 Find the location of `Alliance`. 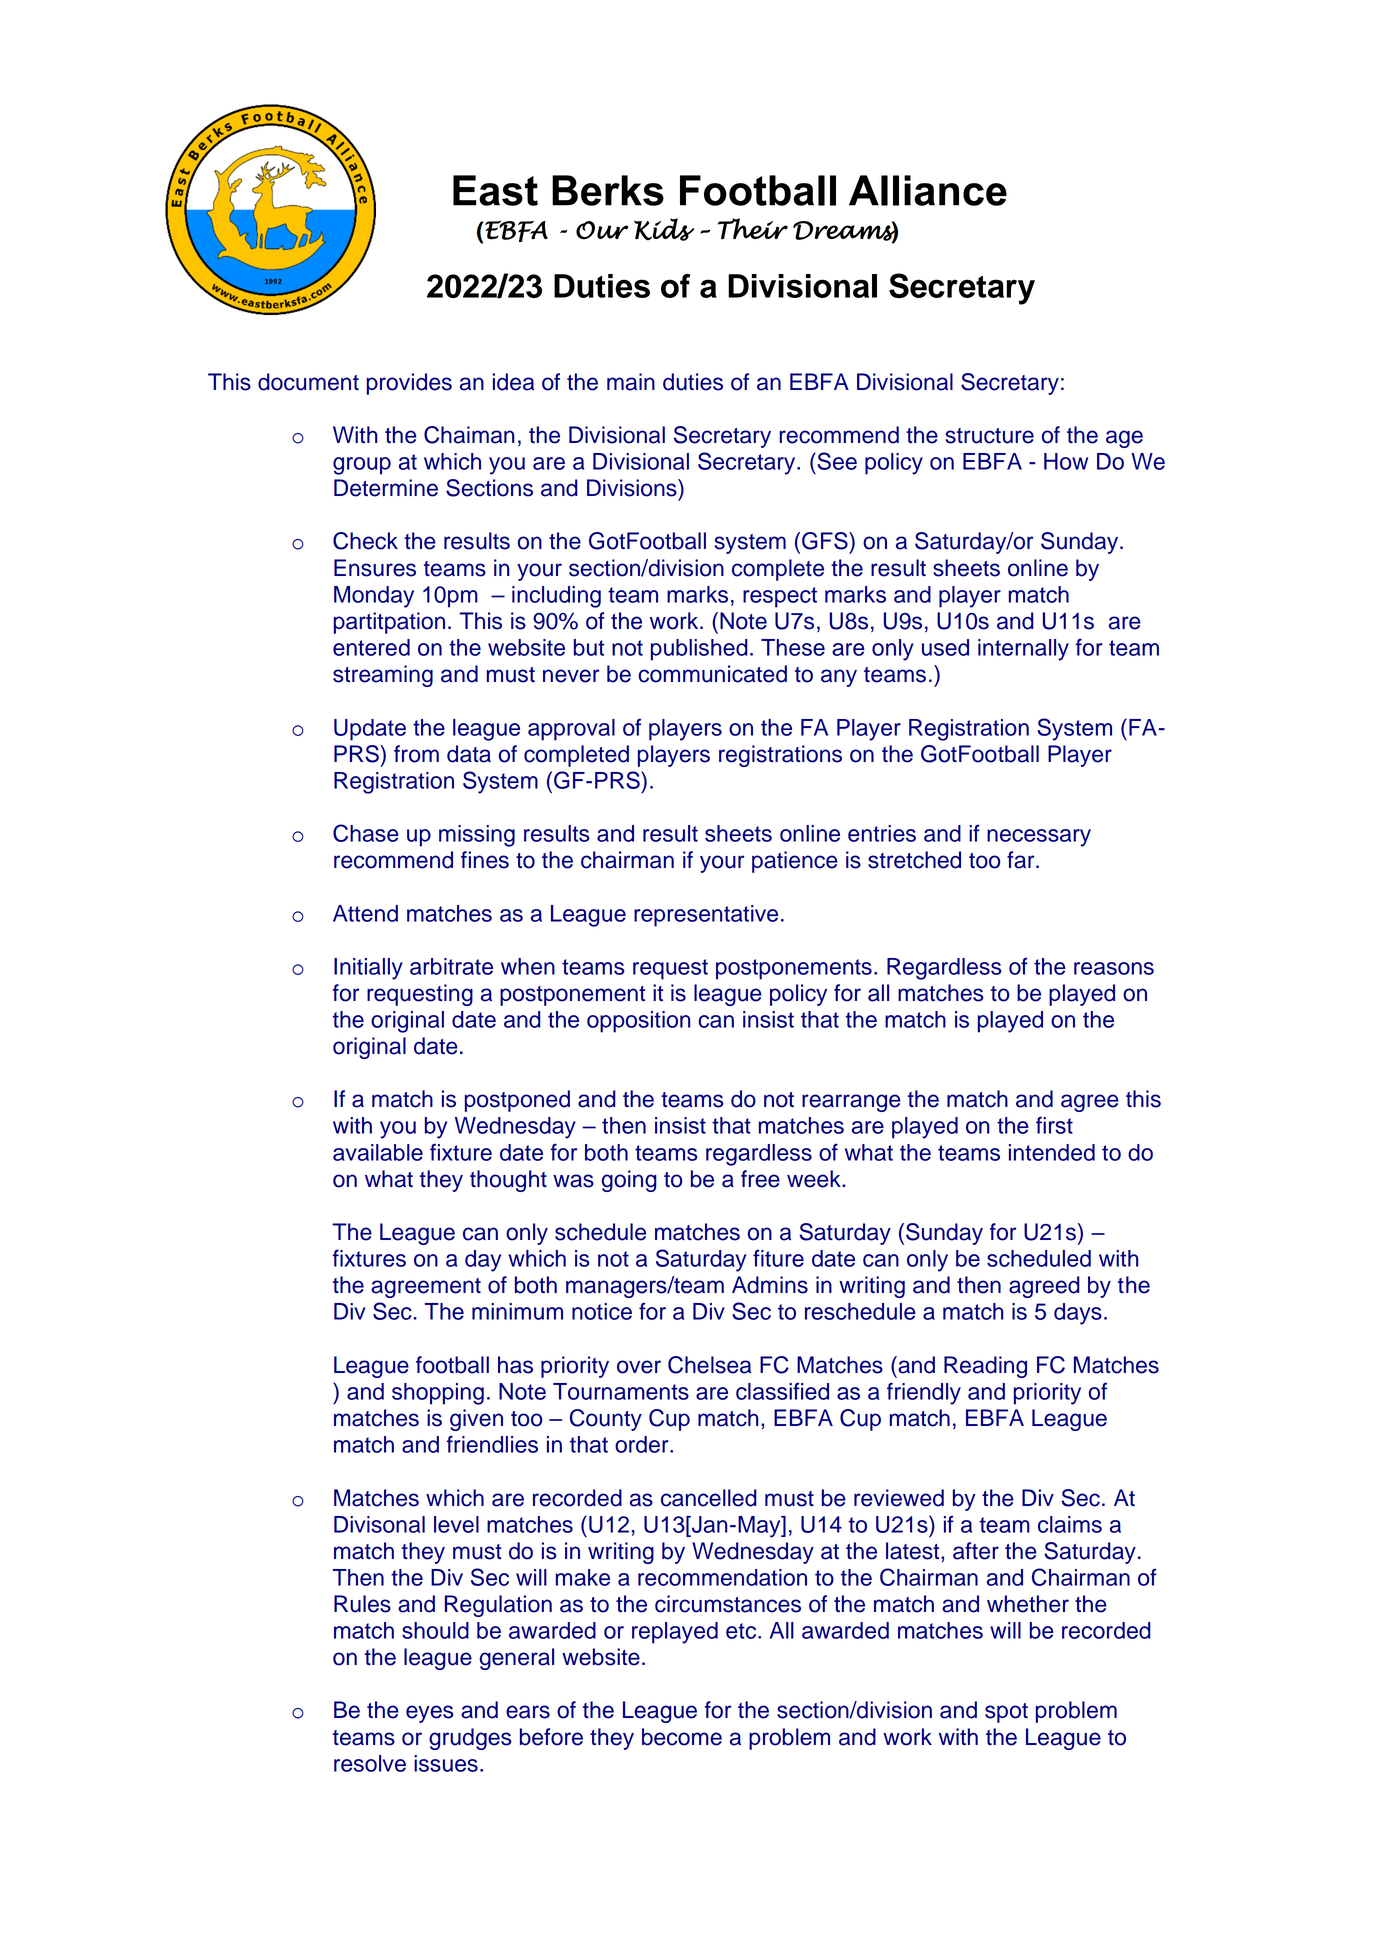

Alliance is located at coordinates (928, 190).
